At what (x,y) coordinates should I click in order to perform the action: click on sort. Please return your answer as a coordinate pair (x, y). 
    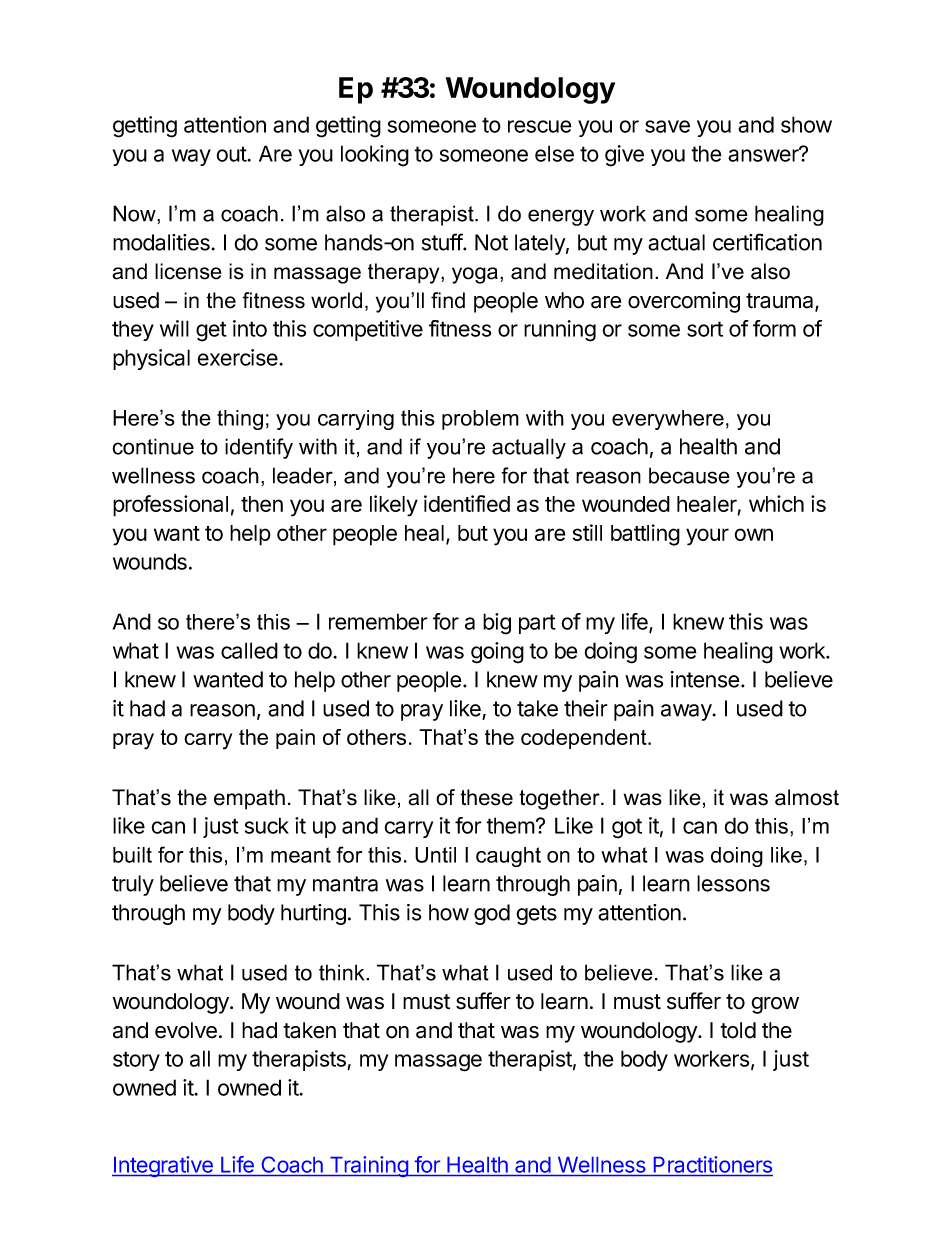
    Looking at the image, I should click on (705, 329).
